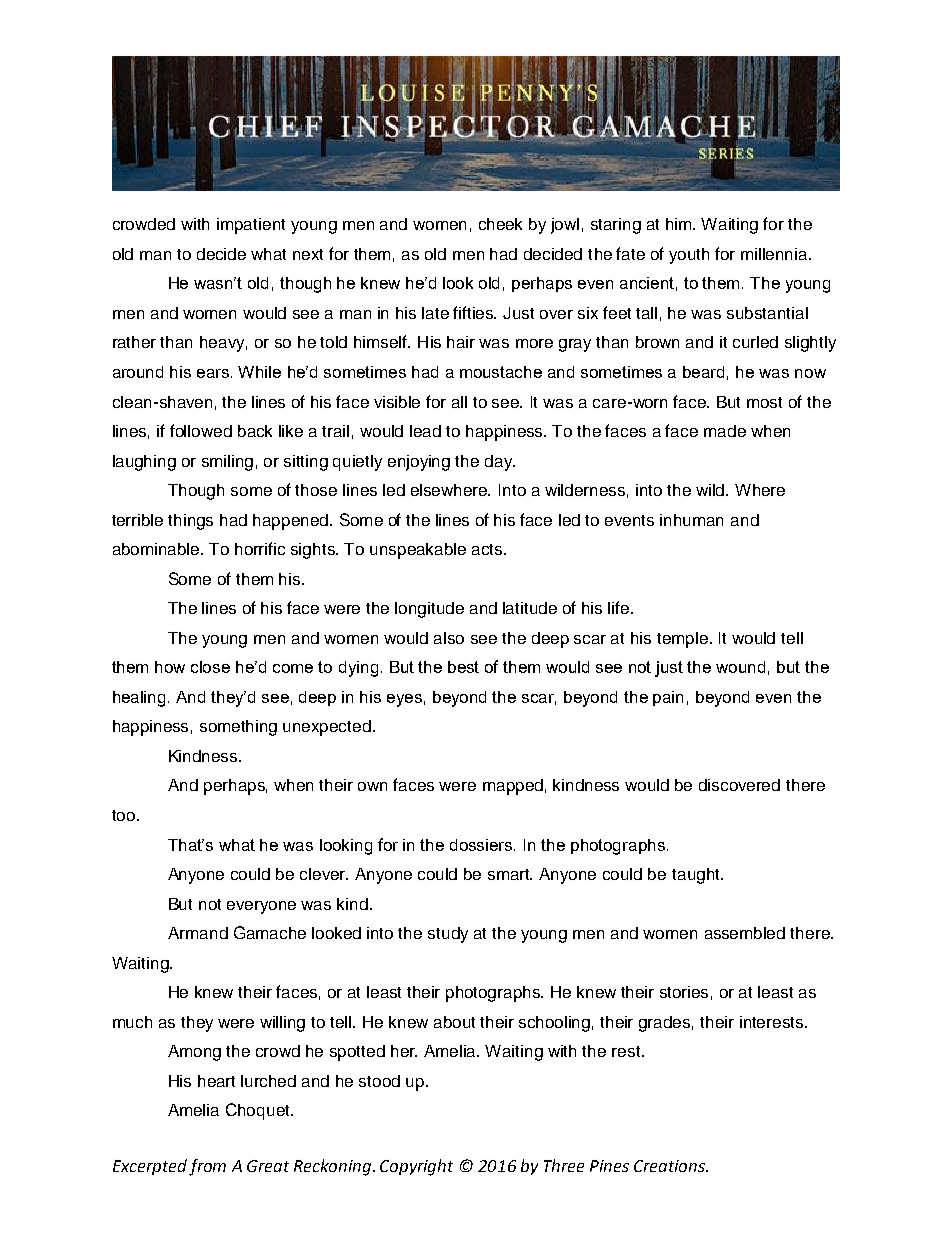 This screenshot has width=952, height=1233. I want to click on cheek, so click(500, 224).
